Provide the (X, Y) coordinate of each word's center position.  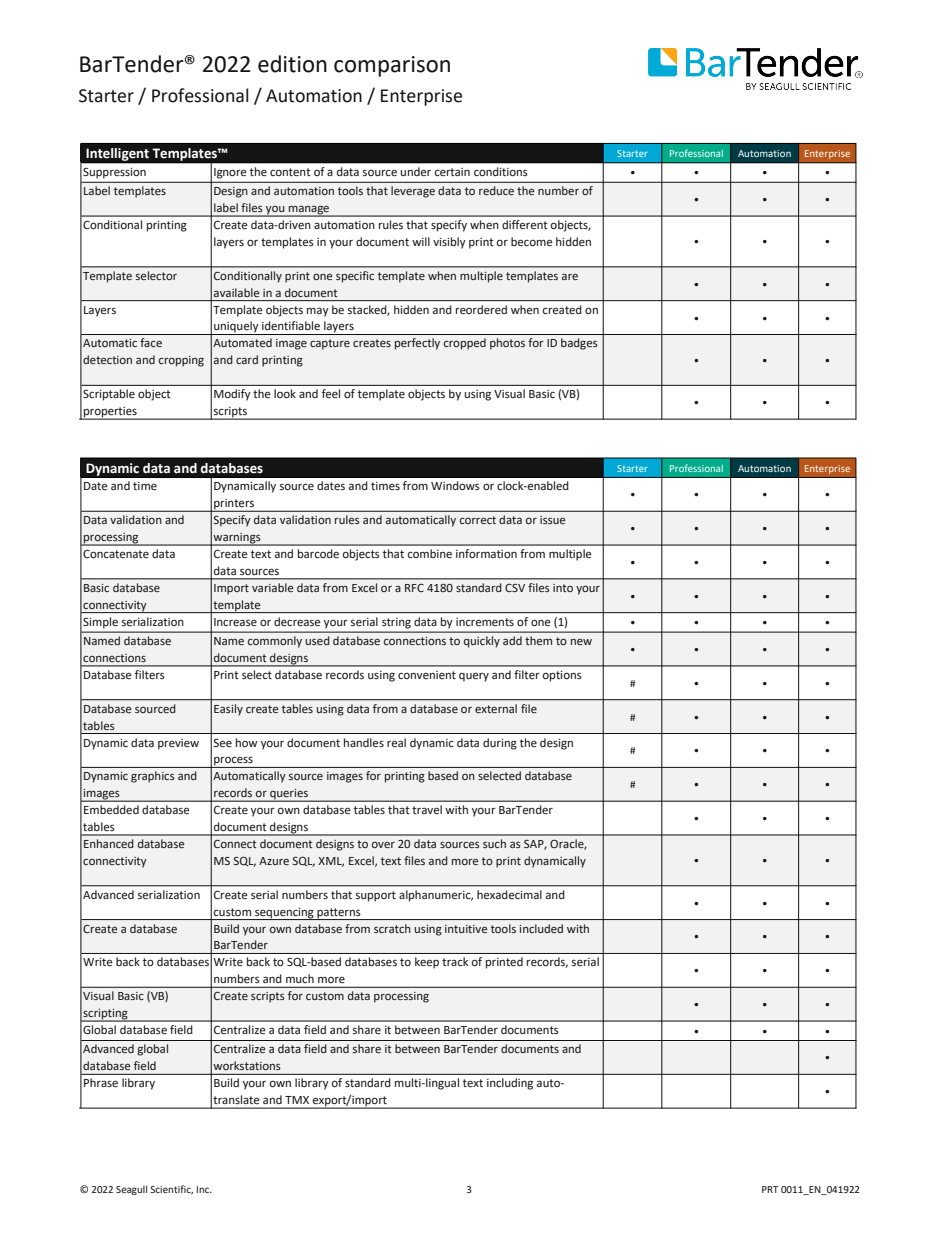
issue (552, 520)
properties (110, 413)
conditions (500, 171)
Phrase (101, 1082)
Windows (455, 485)
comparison (392, 66)
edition (292, 64)
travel (427, 809)
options (562, 676)
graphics (153, 777)
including (510, 1084)
